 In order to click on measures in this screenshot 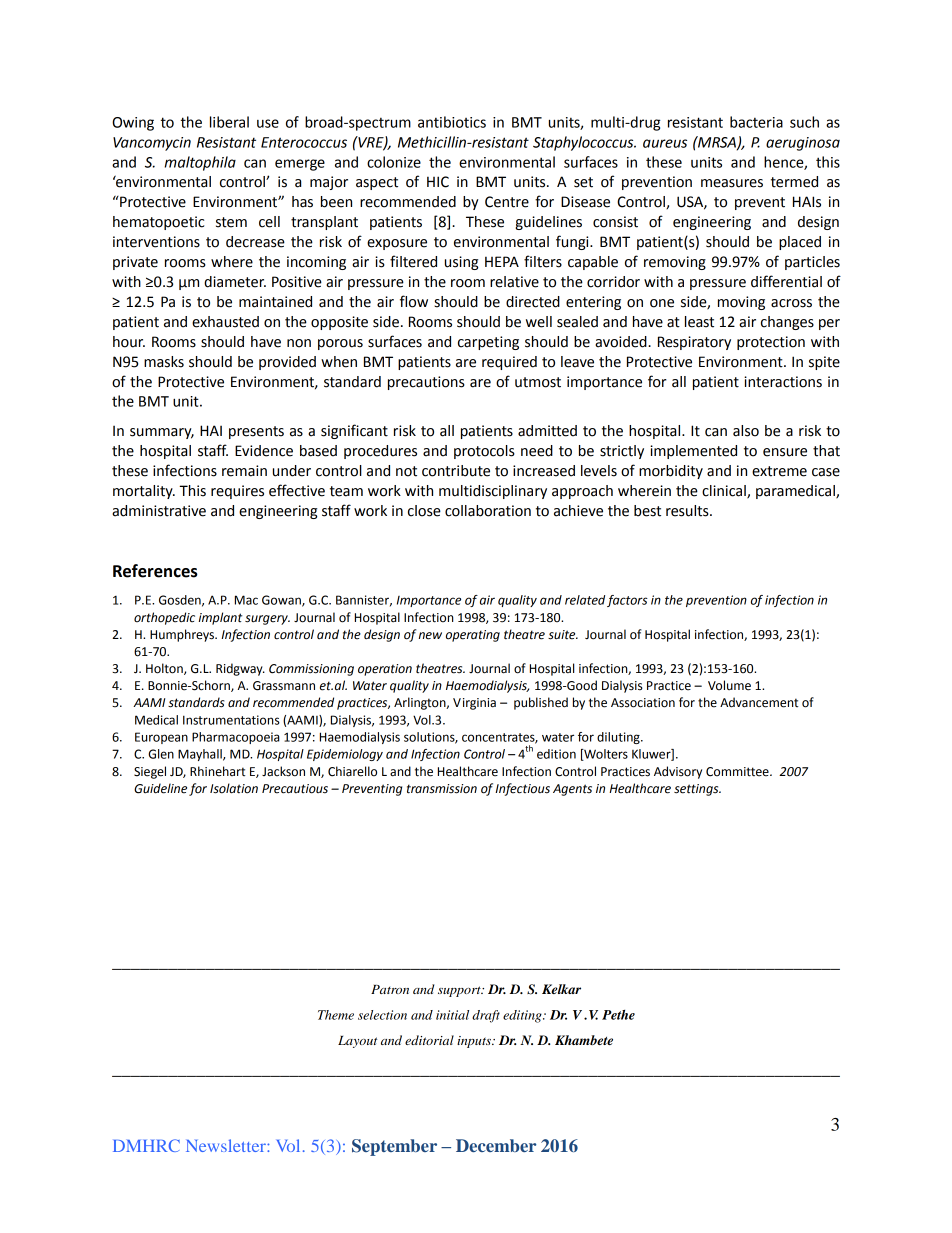, I will do `click(732, 183)`.
